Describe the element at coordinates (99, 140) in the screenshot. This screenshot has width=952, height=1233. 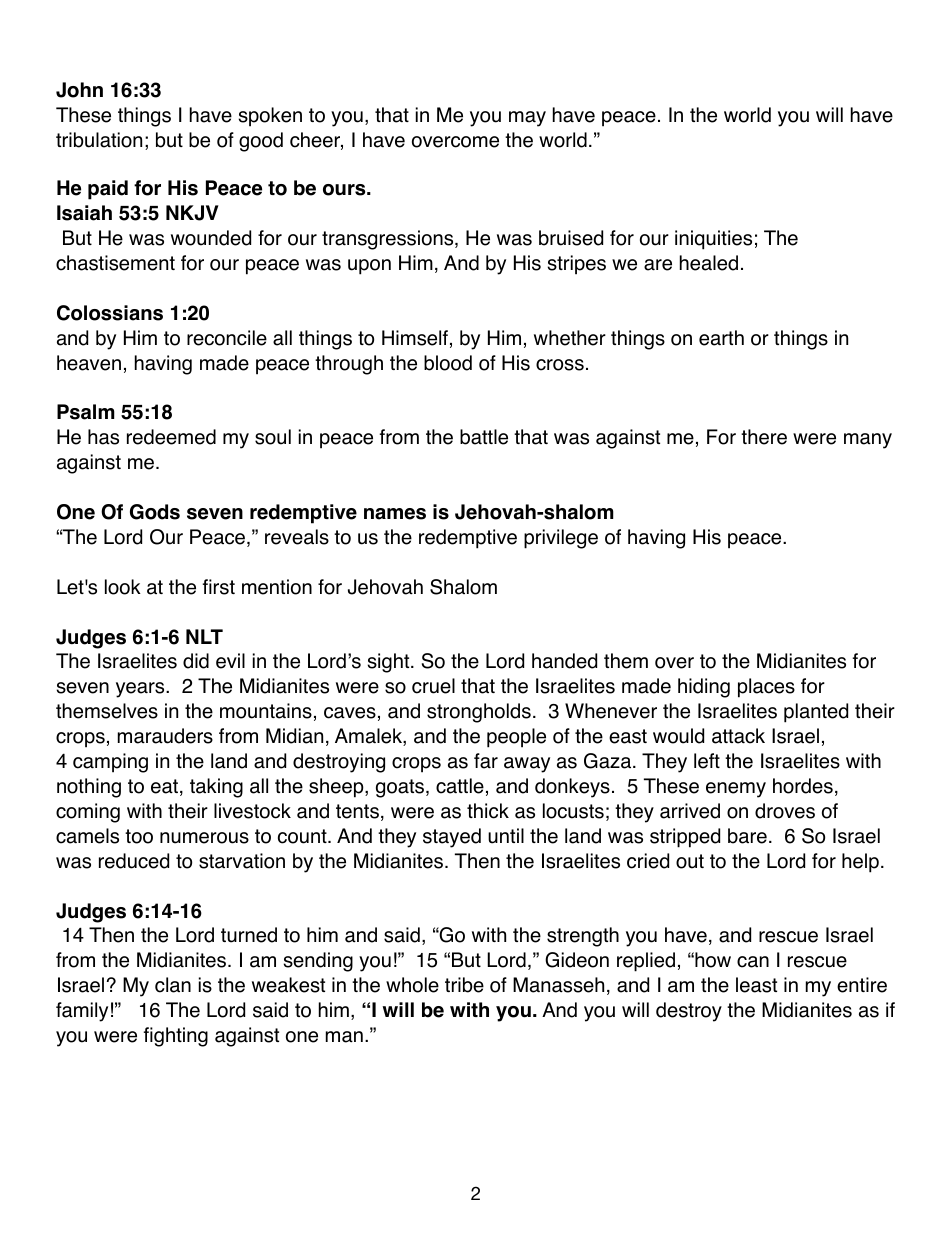
I see `tribulation` at that location.
